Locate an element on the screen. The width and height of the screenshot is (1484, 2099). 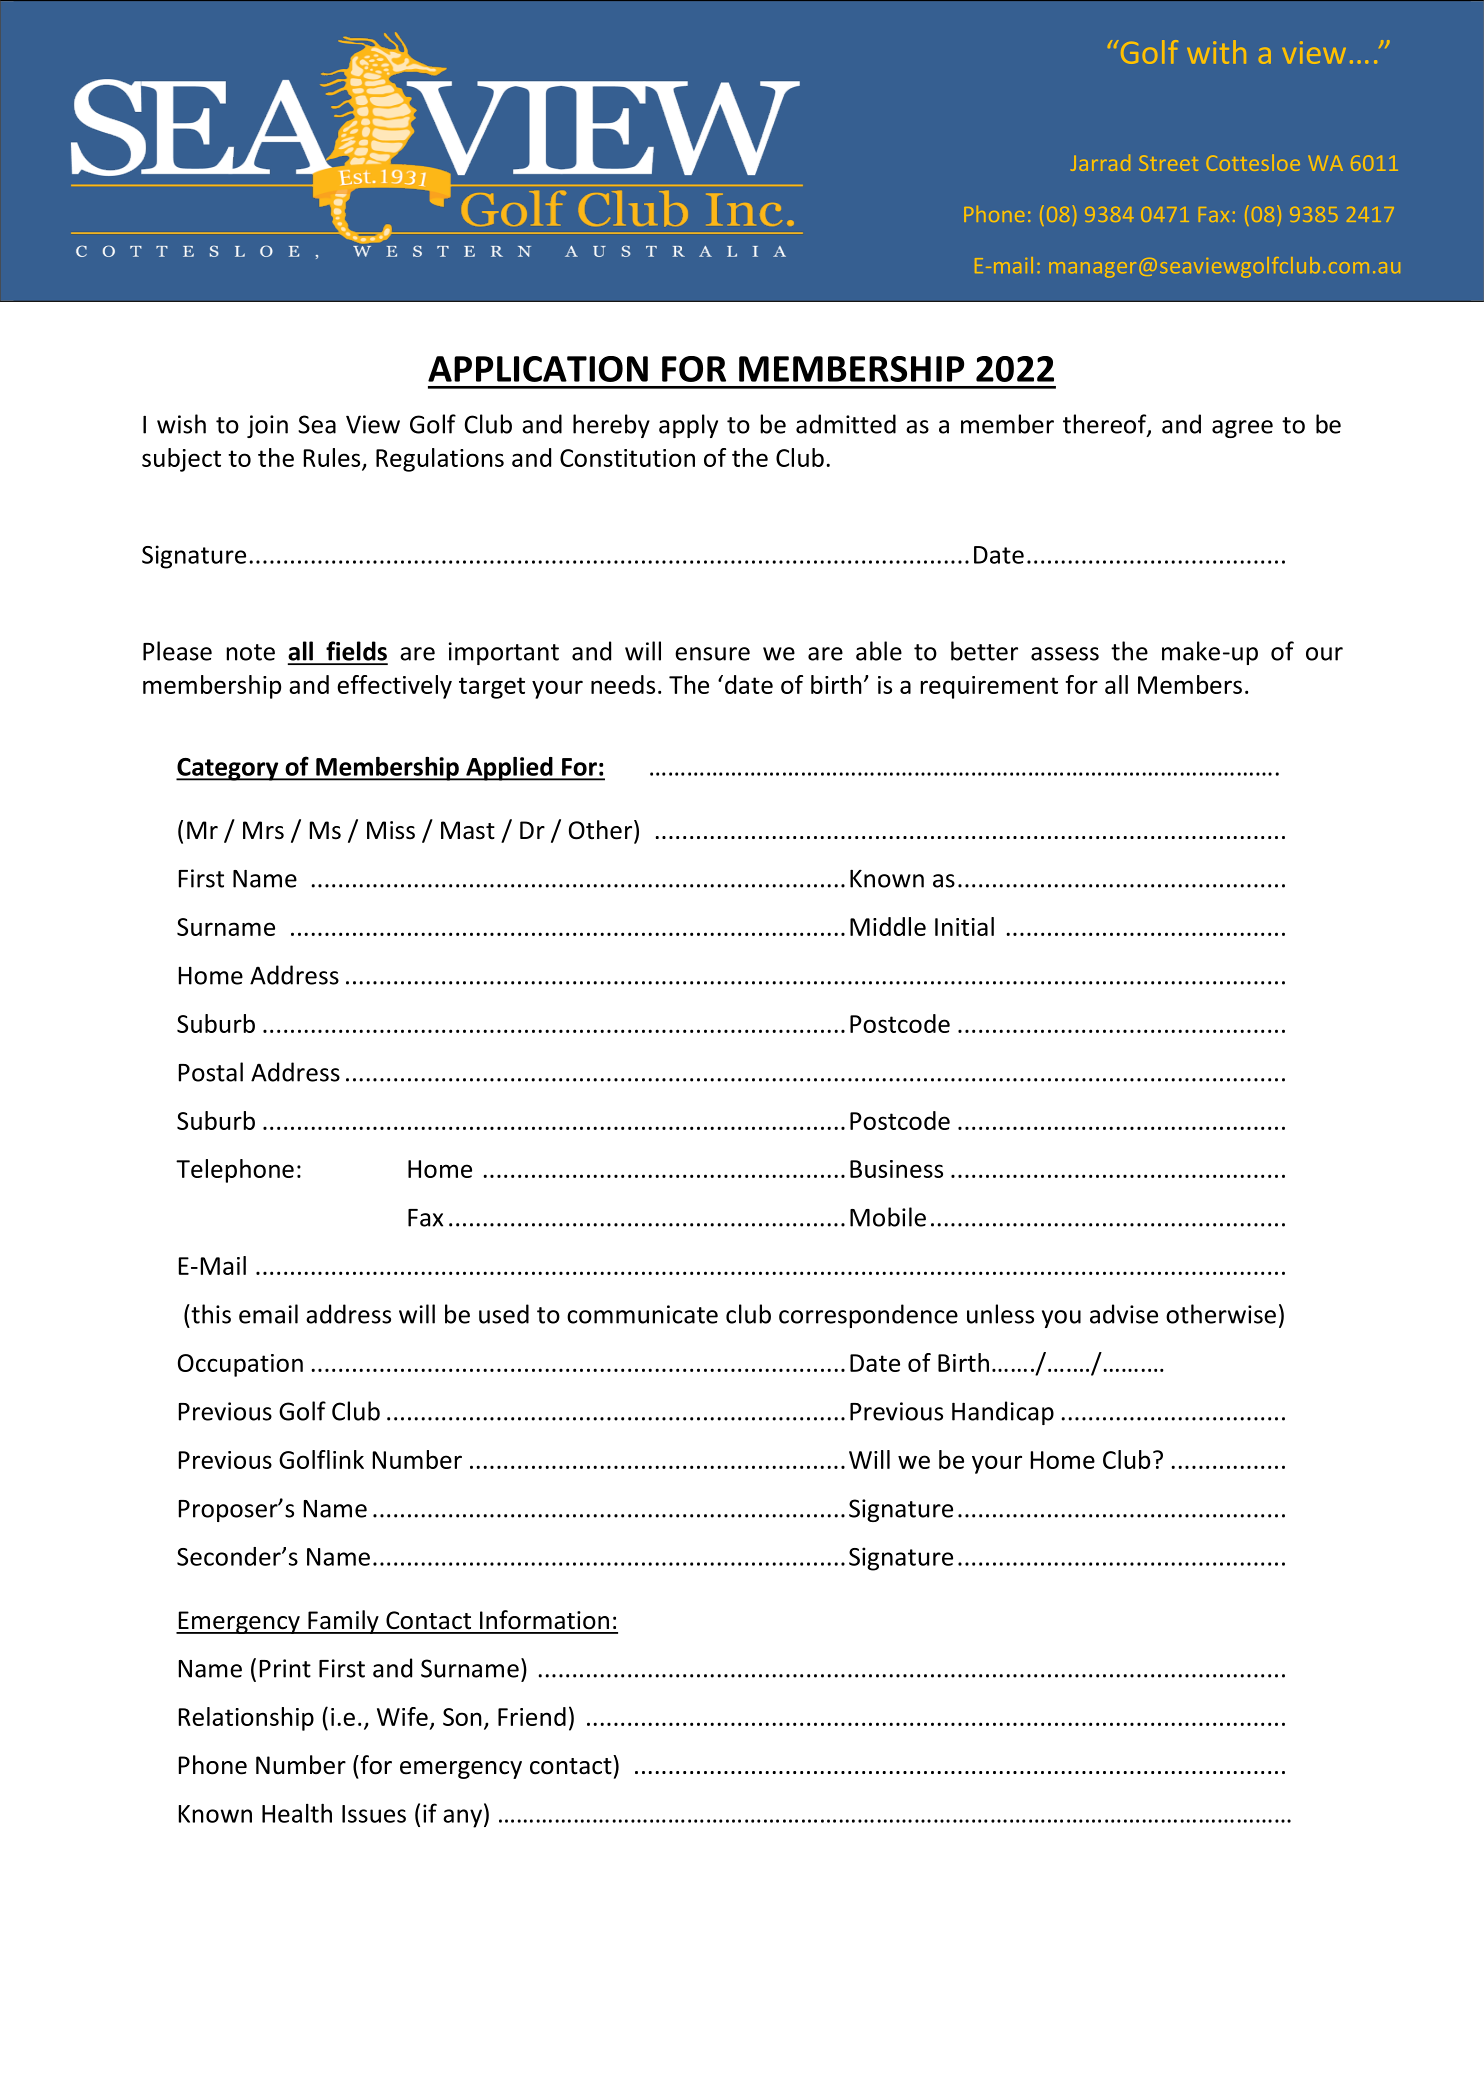
APPLICATION is located at coordinates (538, 369).
